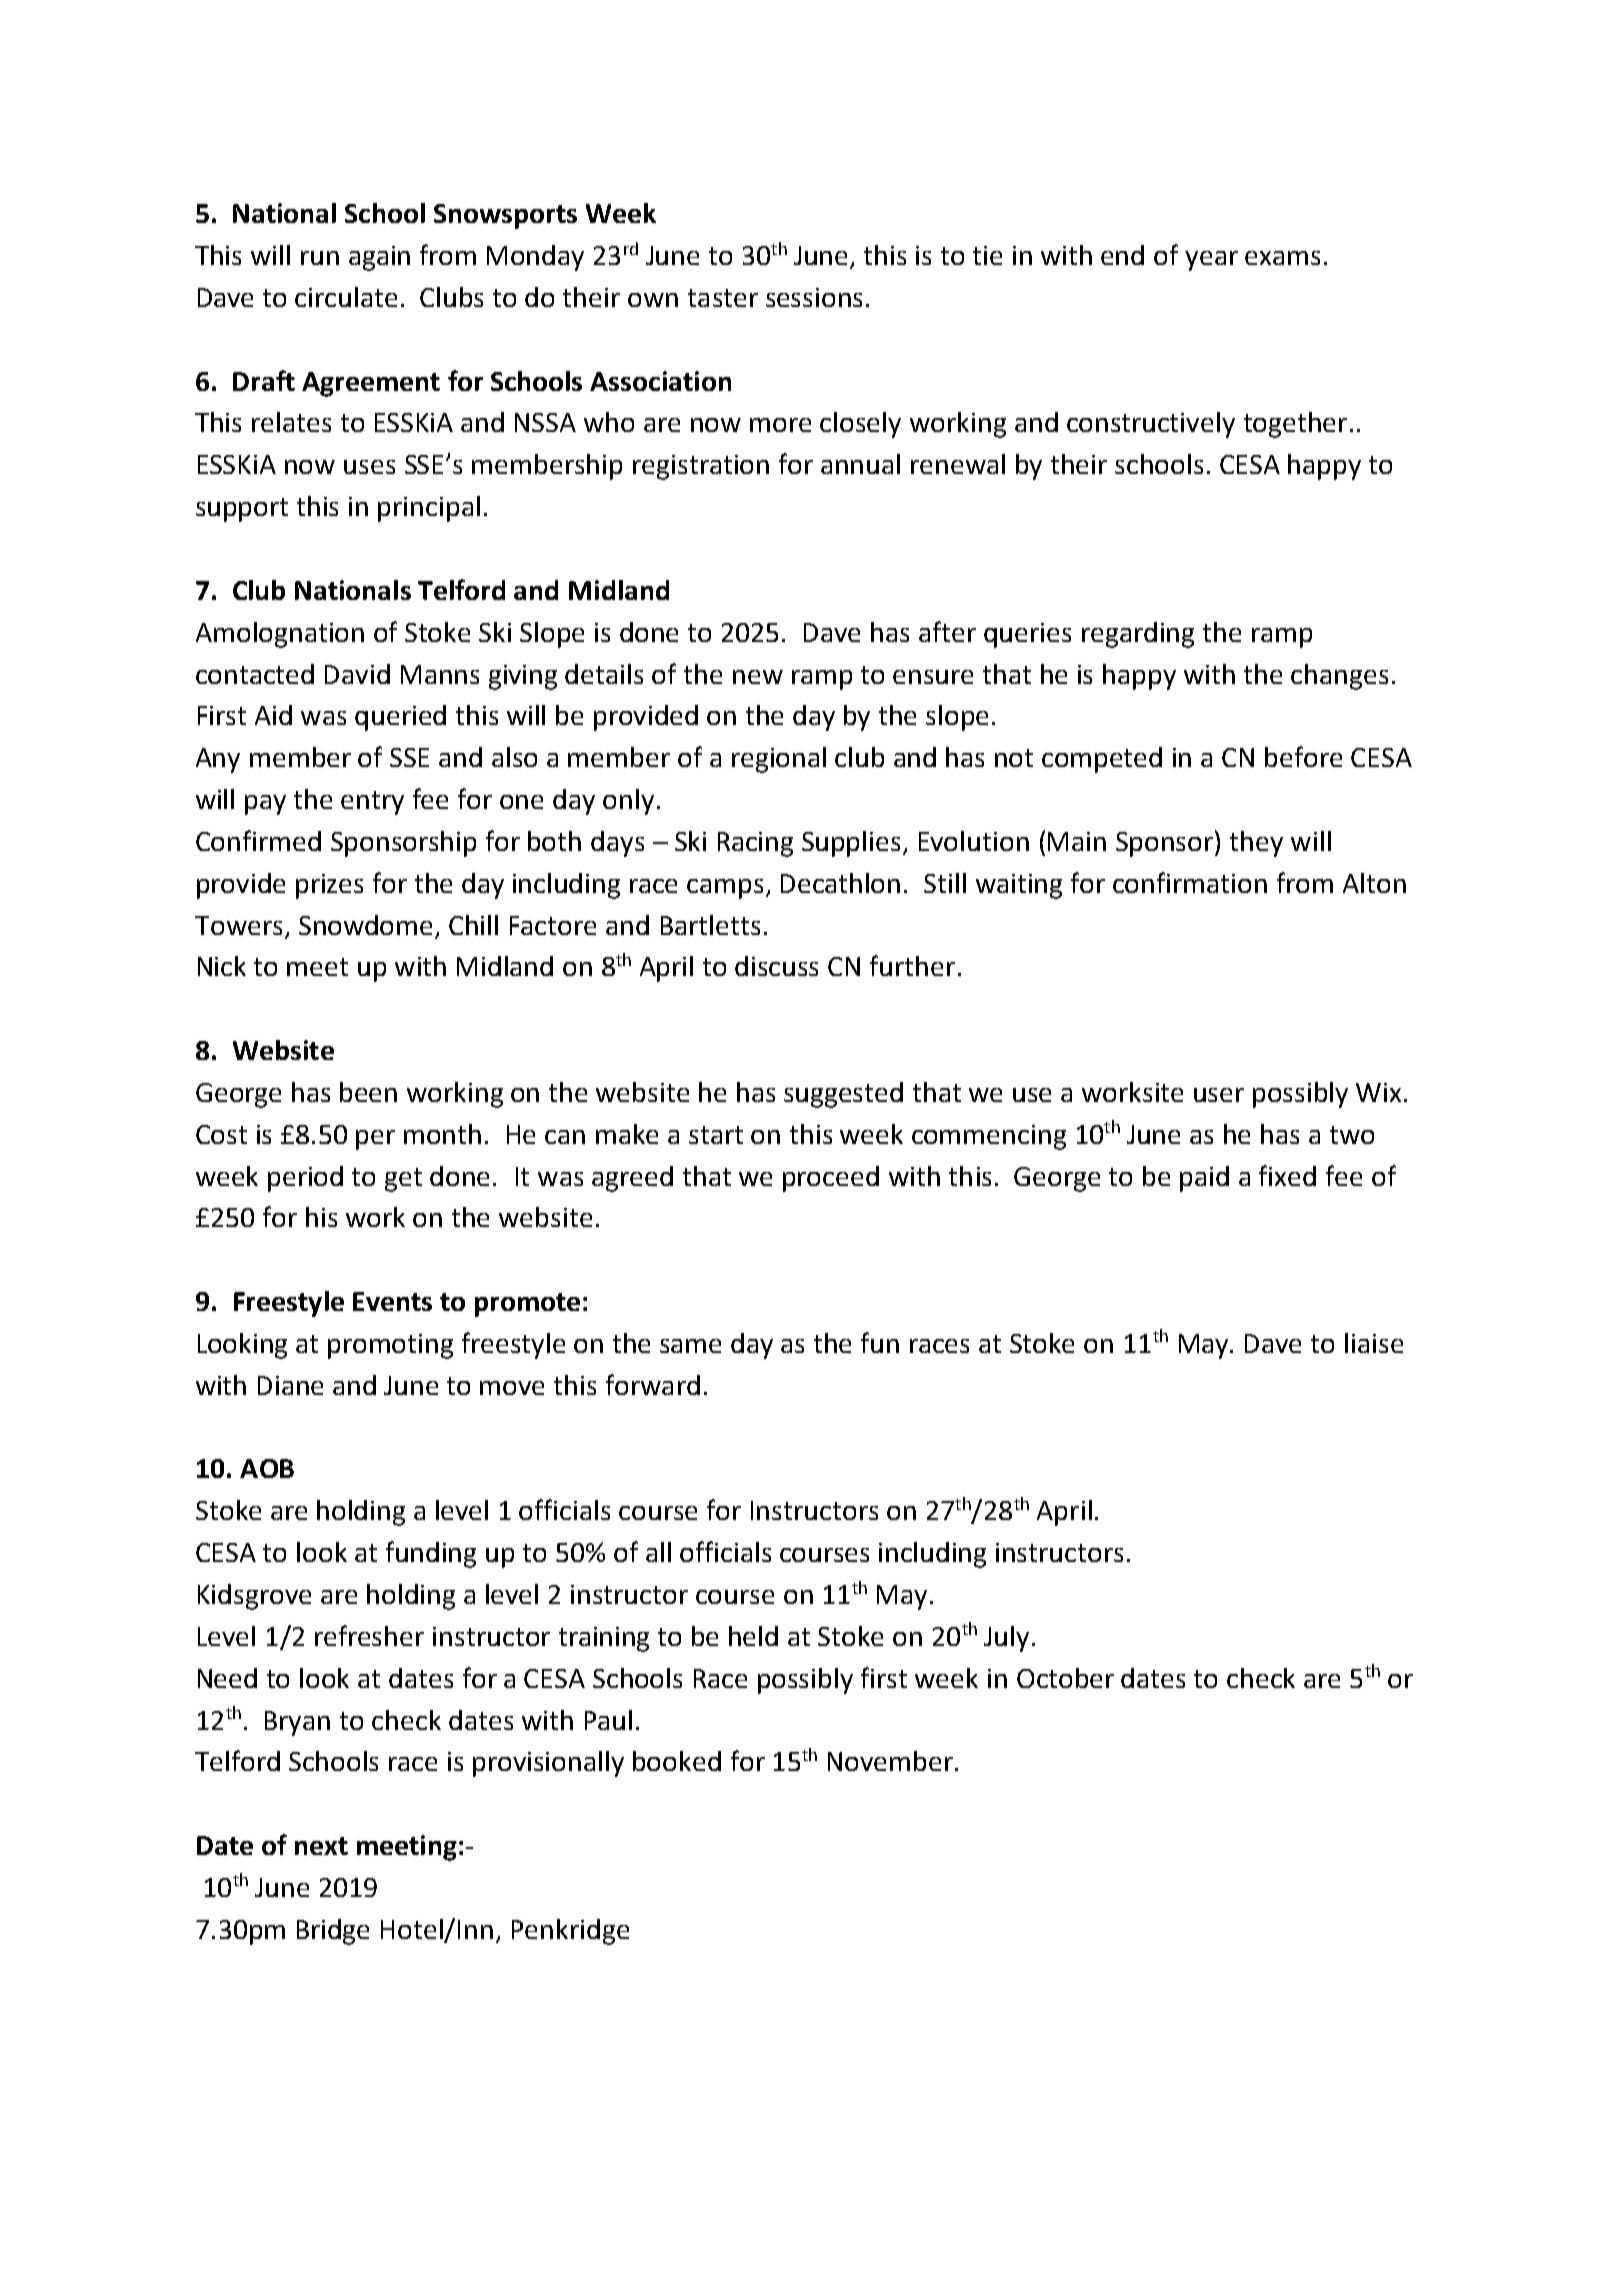 The image size is (1613, 2281). I want to click on next, so click(321, 1846).
